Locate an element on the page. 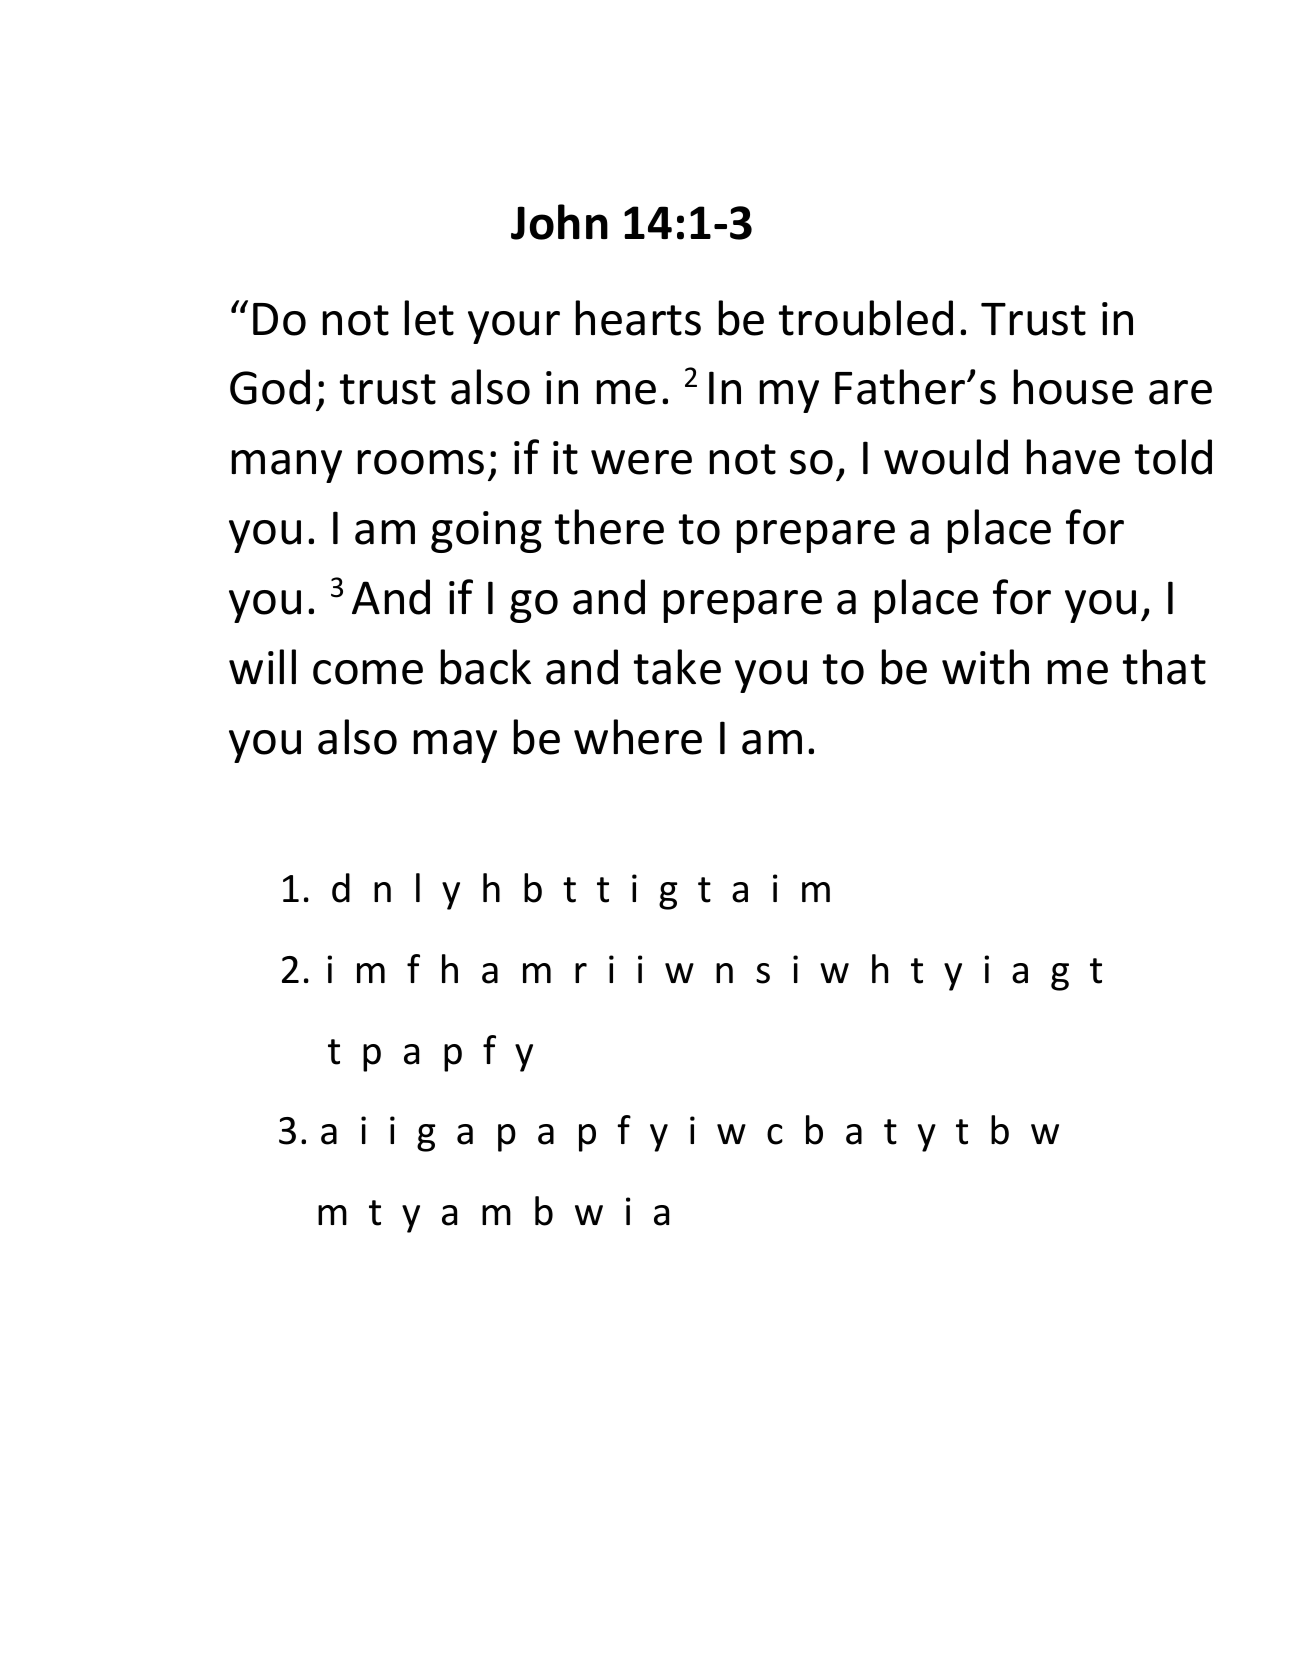 Image resolution: width=1296 pixels, height=1677 pixels. where is located at coordinates (638, 737).
